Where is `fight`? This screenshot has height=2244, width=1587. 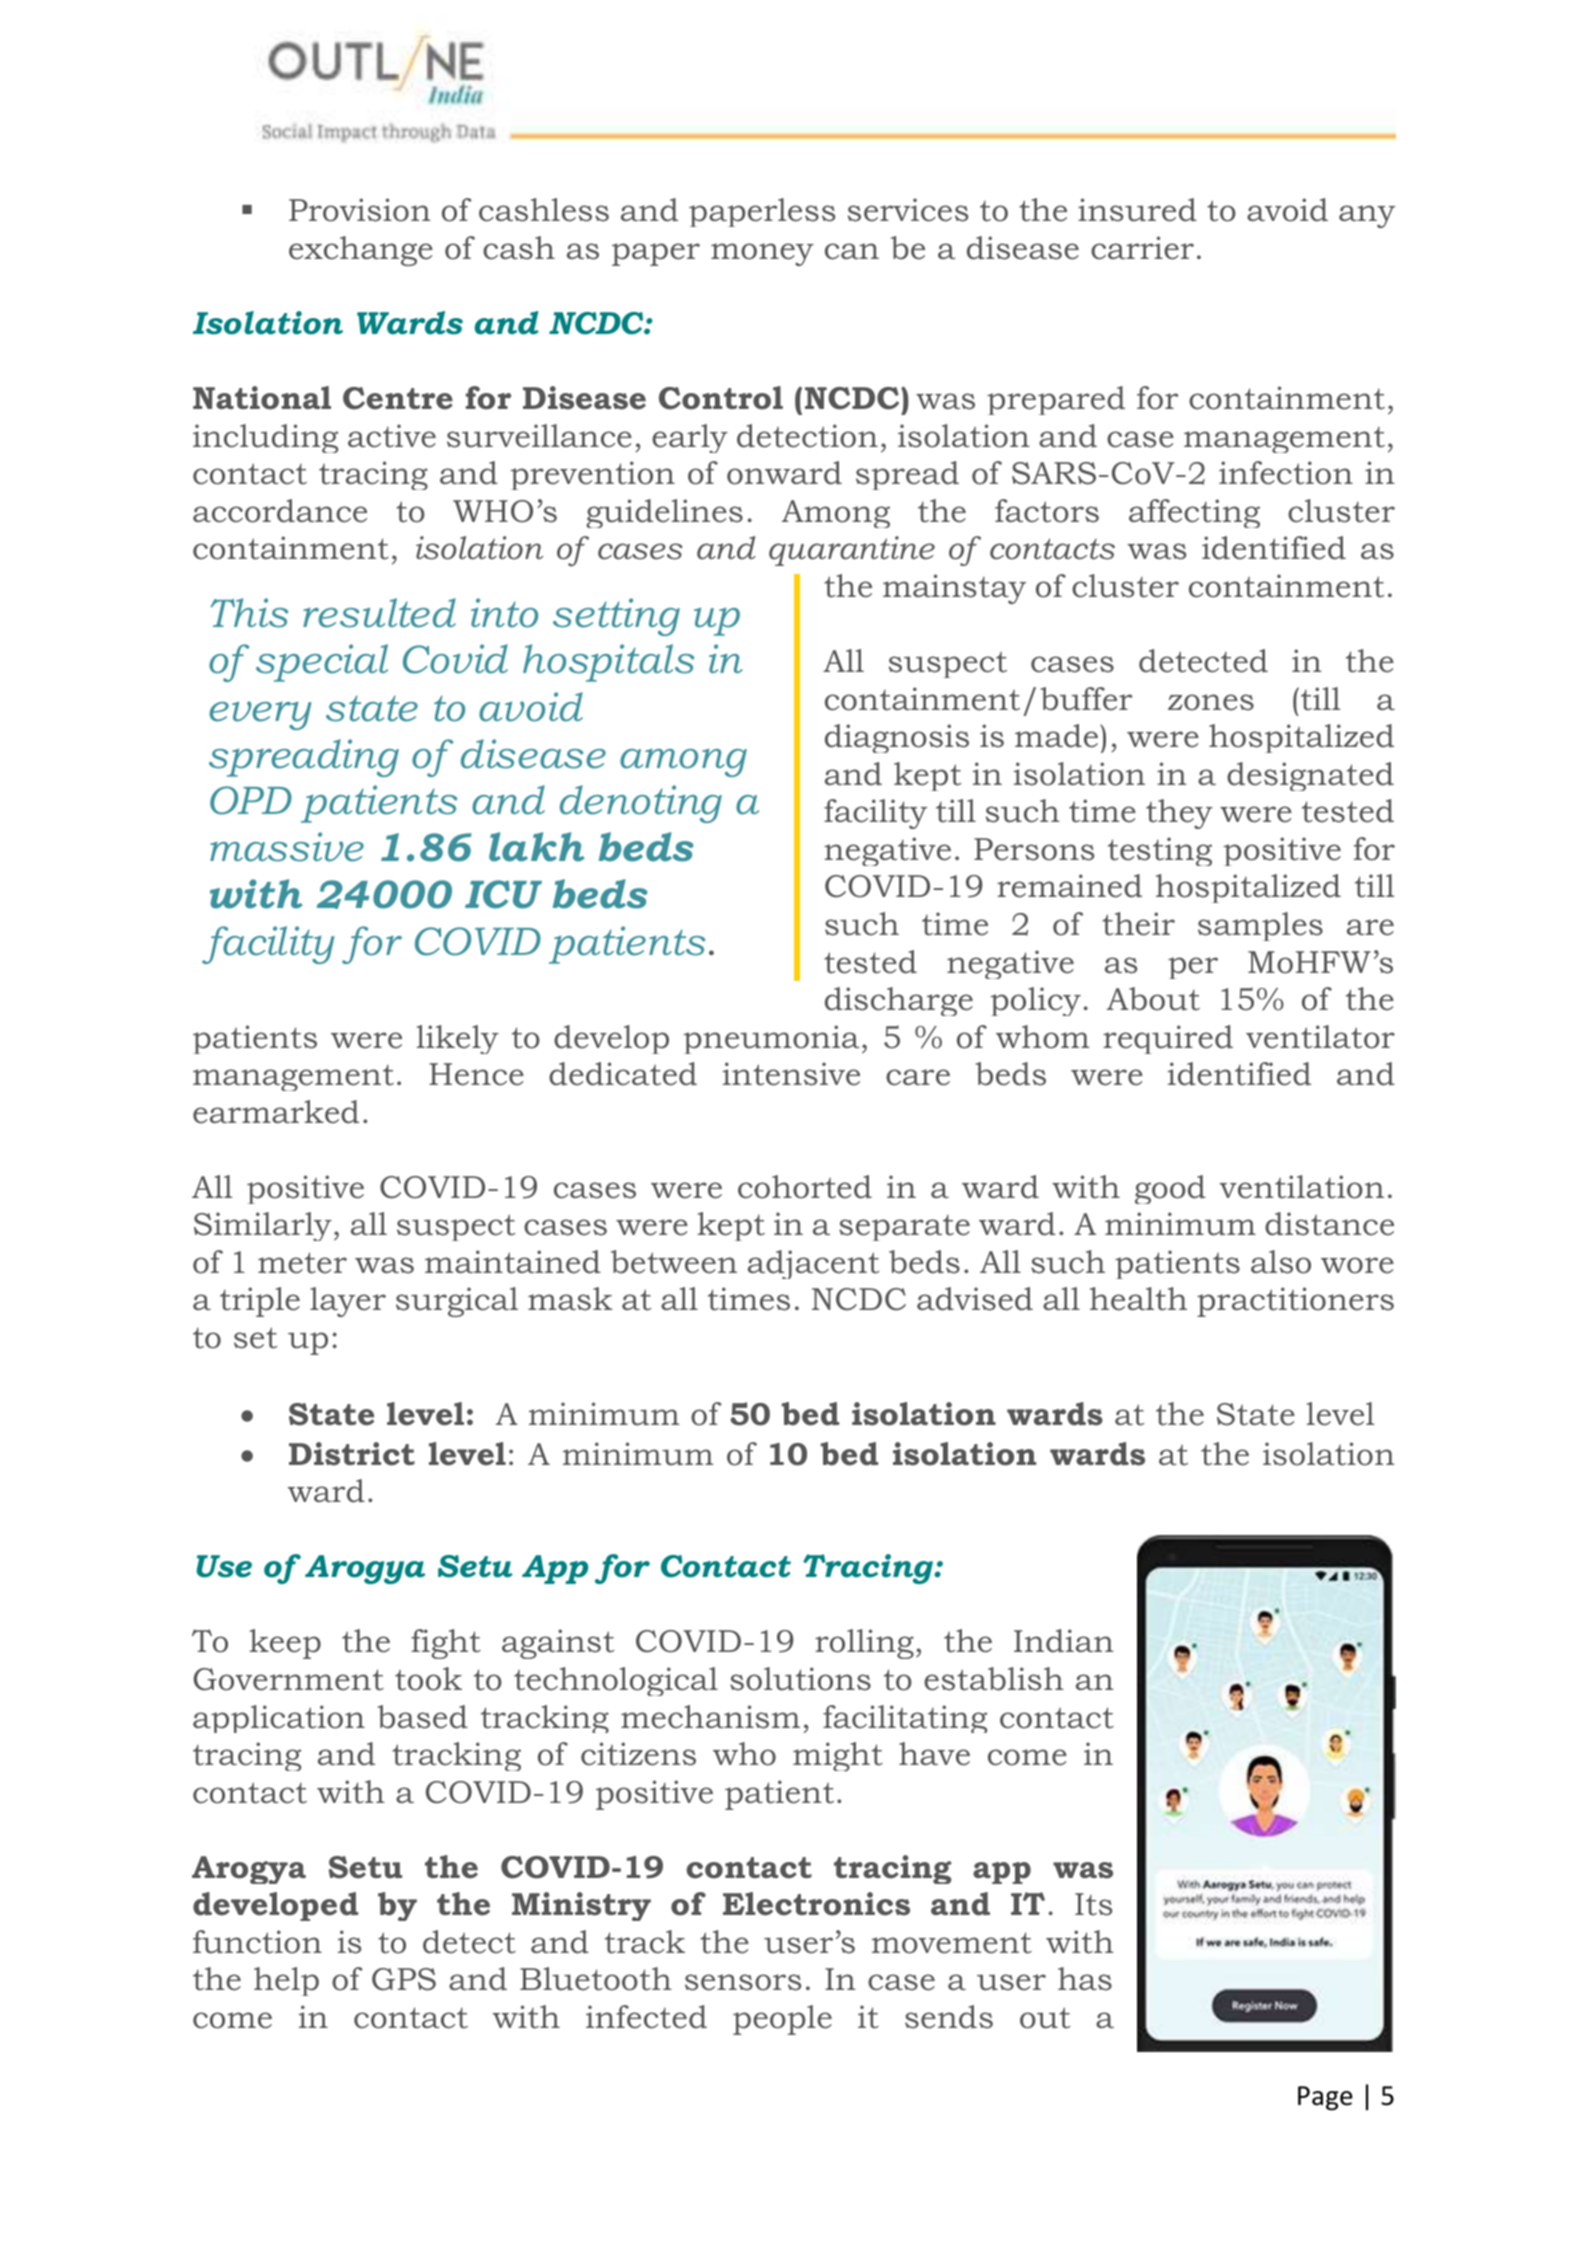 fight is located at coordinates (446, 1644).
